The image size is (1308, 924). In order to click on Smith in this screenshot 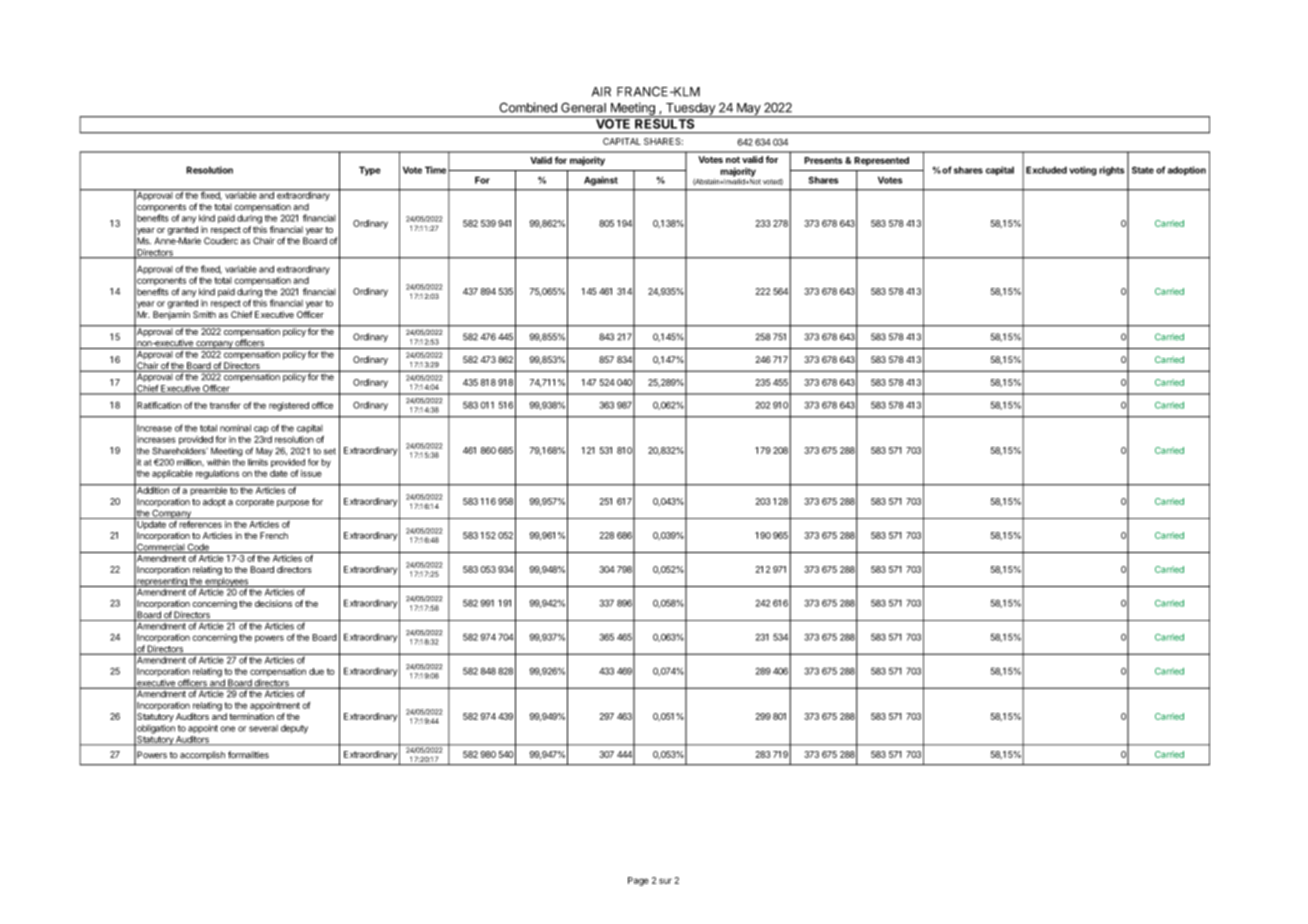, I will do `click(204, 314)`.
